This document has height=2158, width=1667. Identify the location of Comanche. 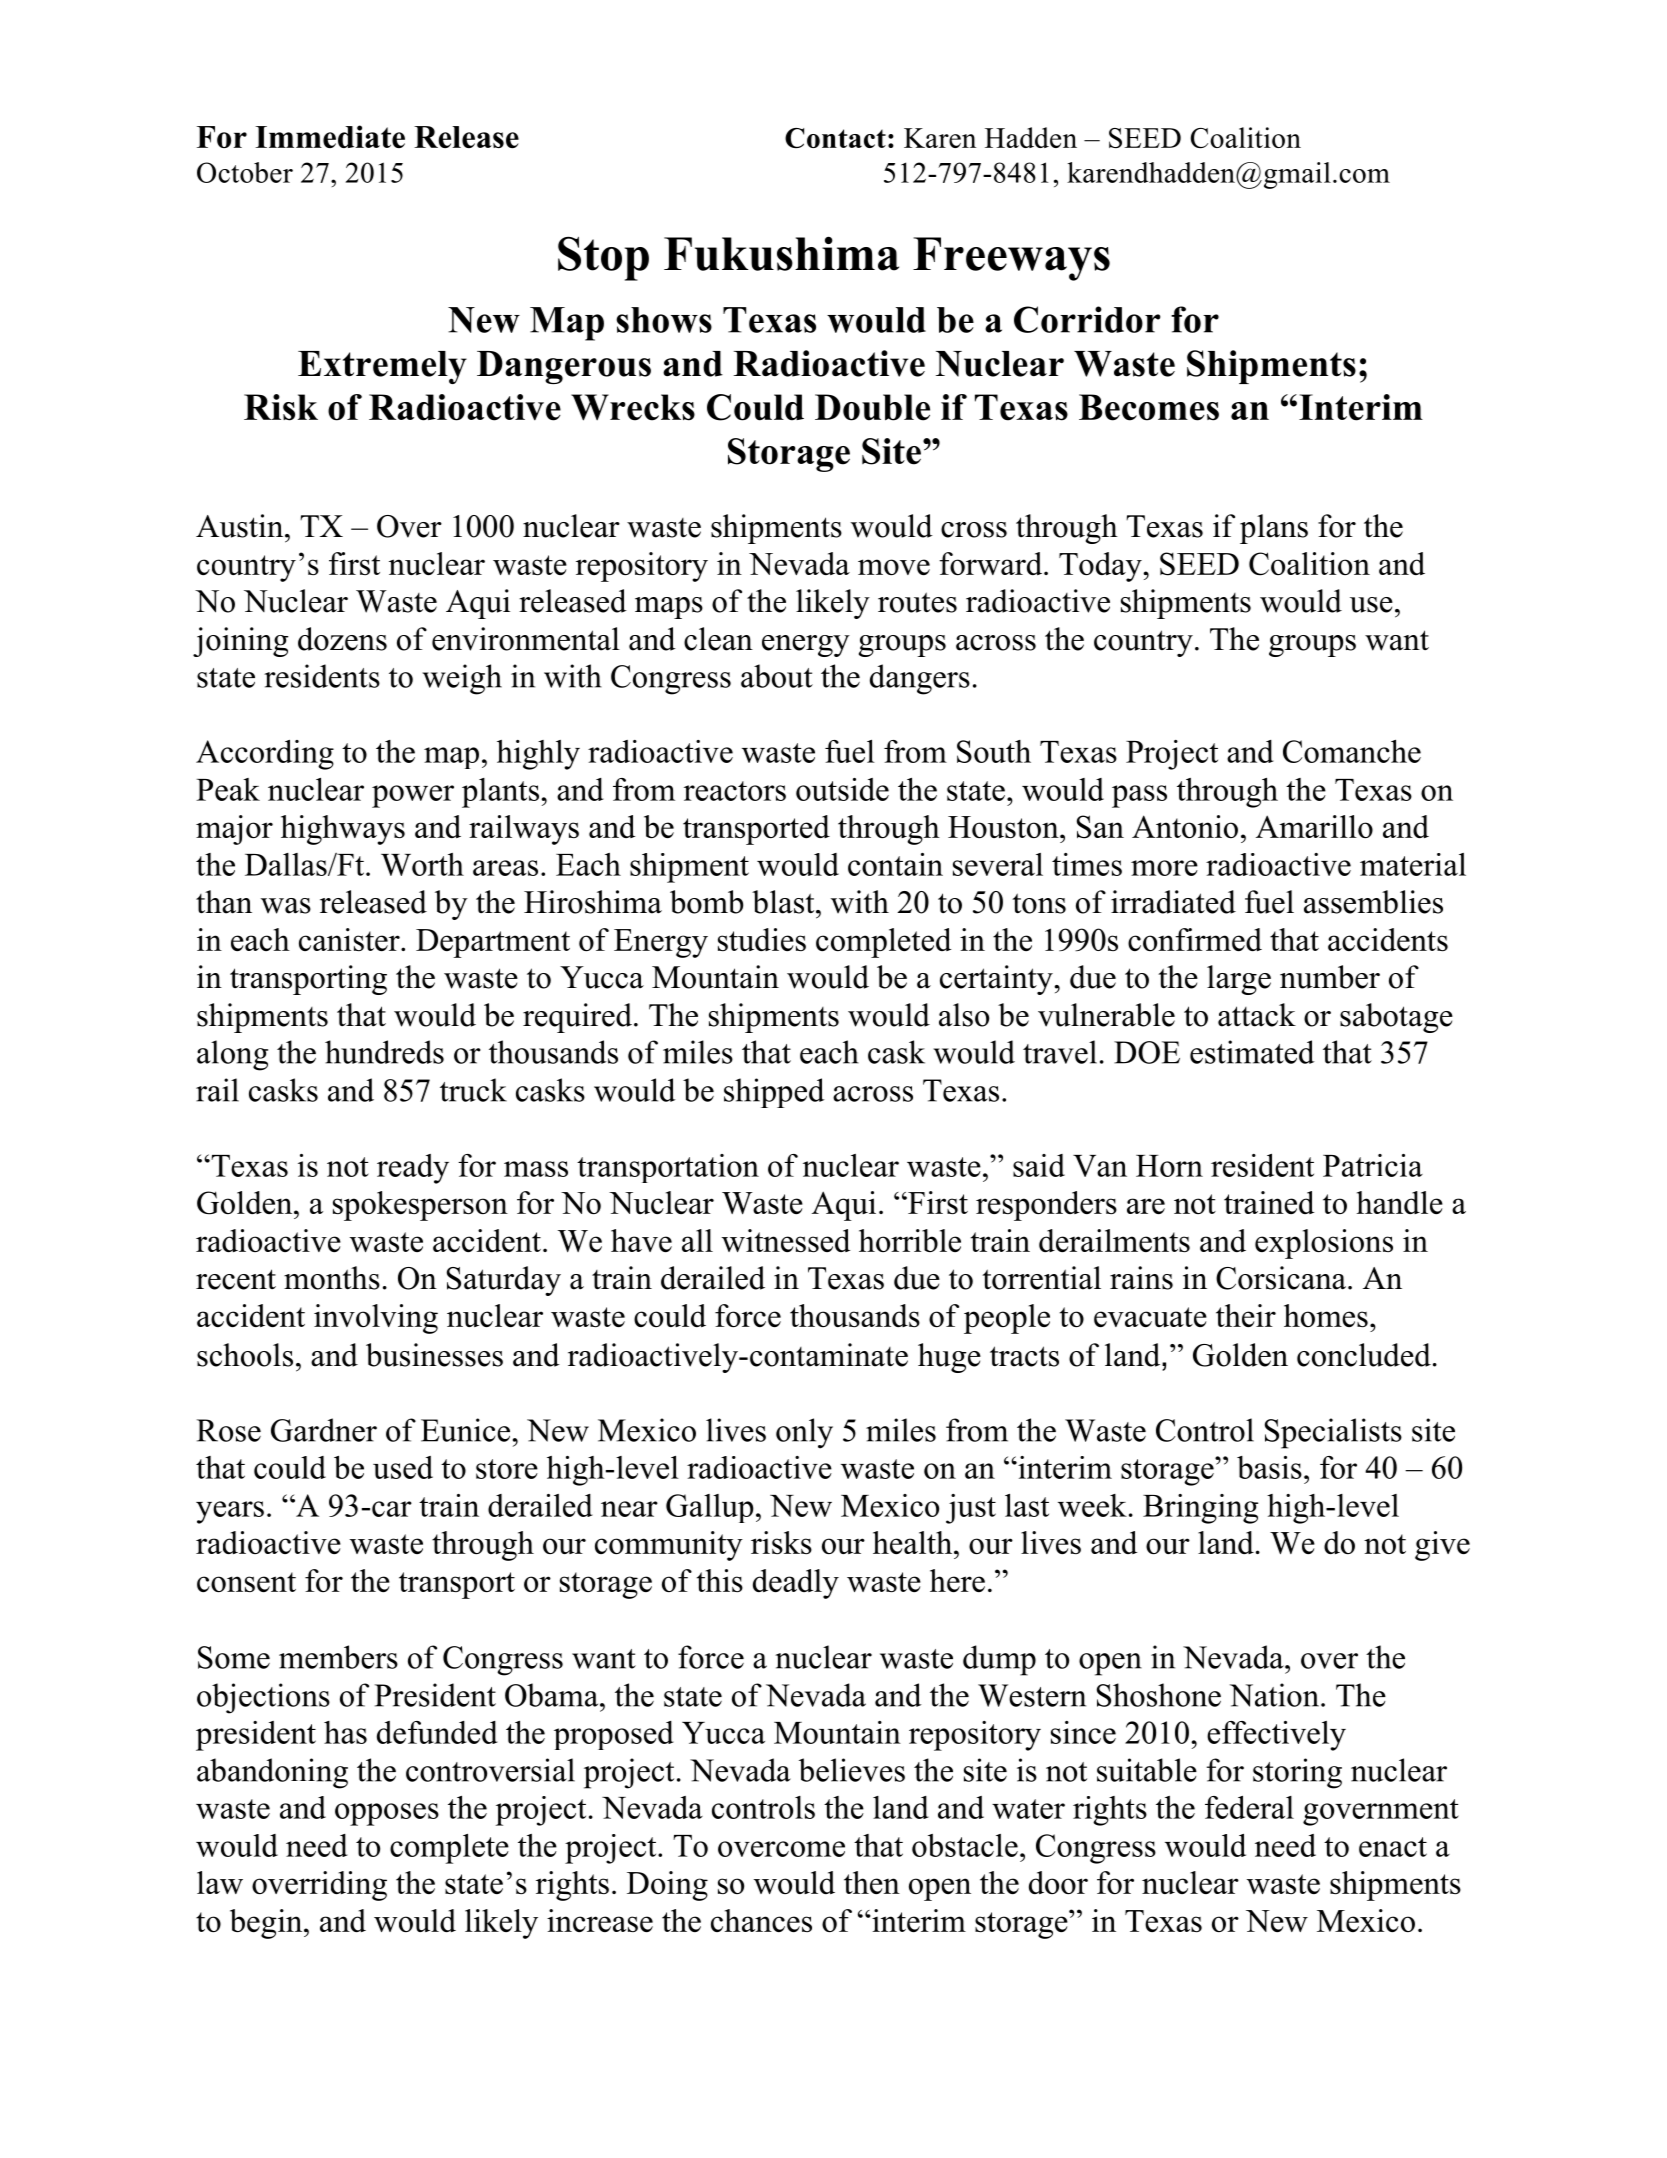
(1352, 751).
